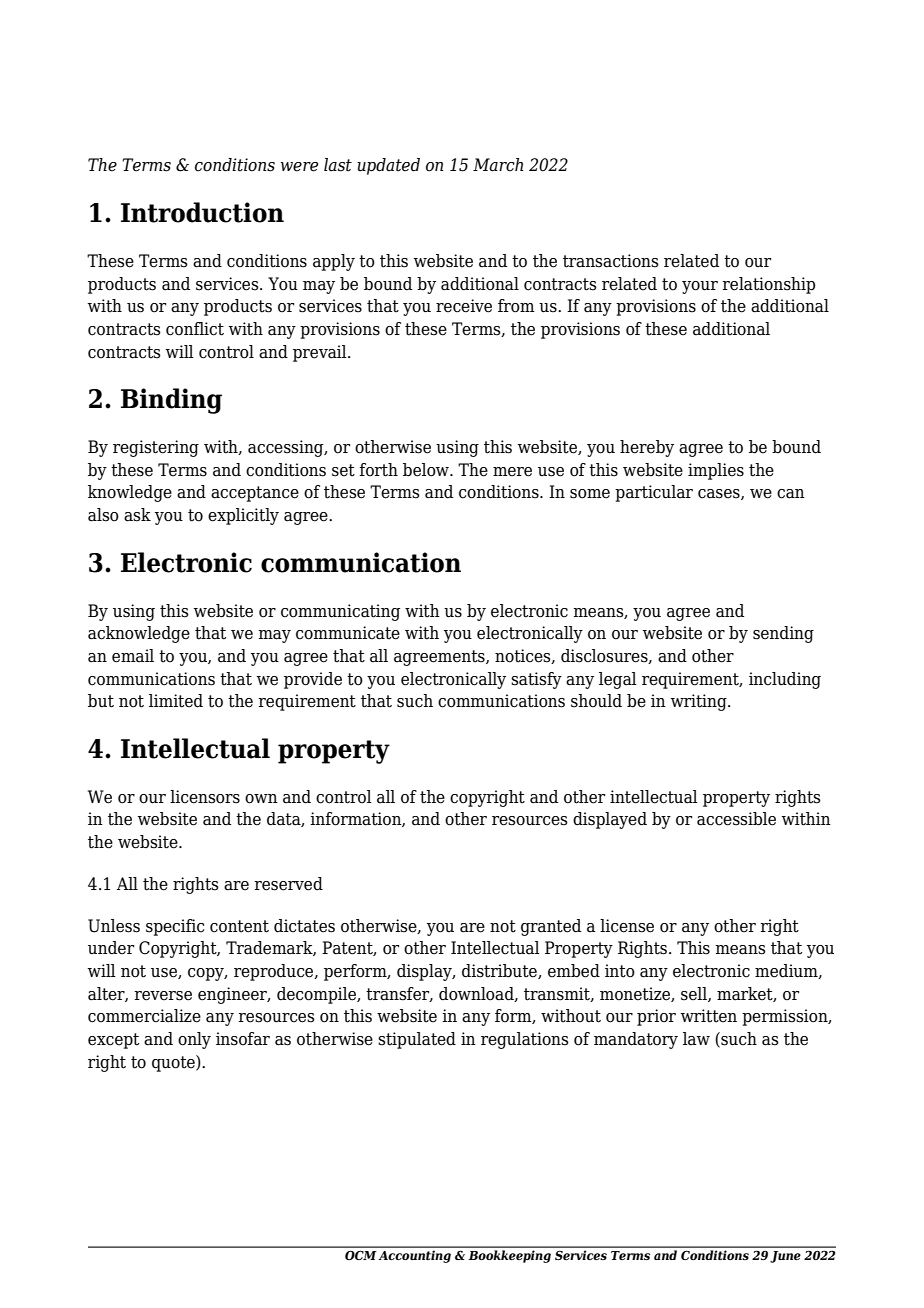  What do you see at coordinates (202, 212) in the screenshot?
I see `Introduction` at bounding box center [202, 212].
